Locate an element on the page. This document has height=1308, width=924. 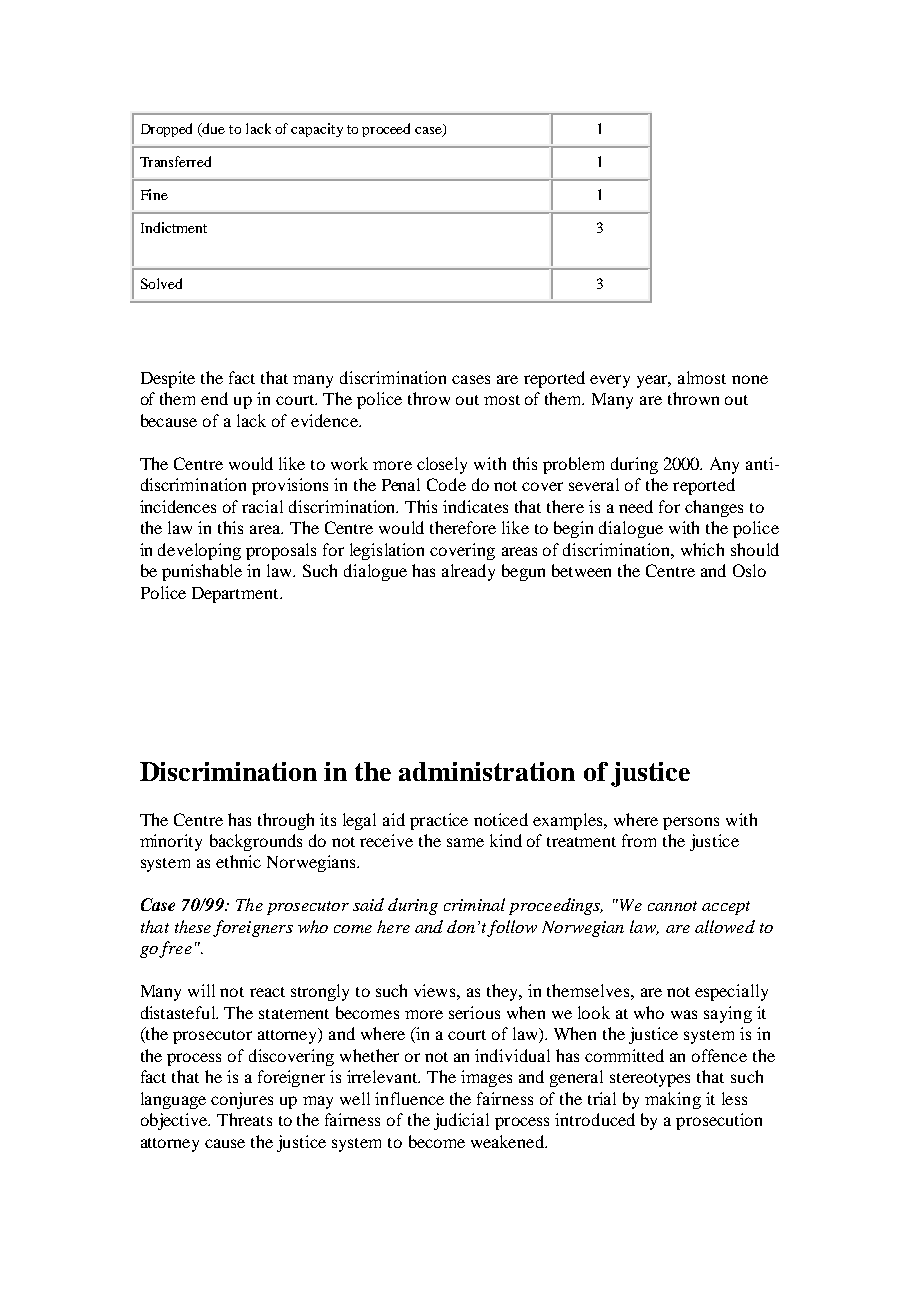
conjures is located at coordinates (242, 1100).
